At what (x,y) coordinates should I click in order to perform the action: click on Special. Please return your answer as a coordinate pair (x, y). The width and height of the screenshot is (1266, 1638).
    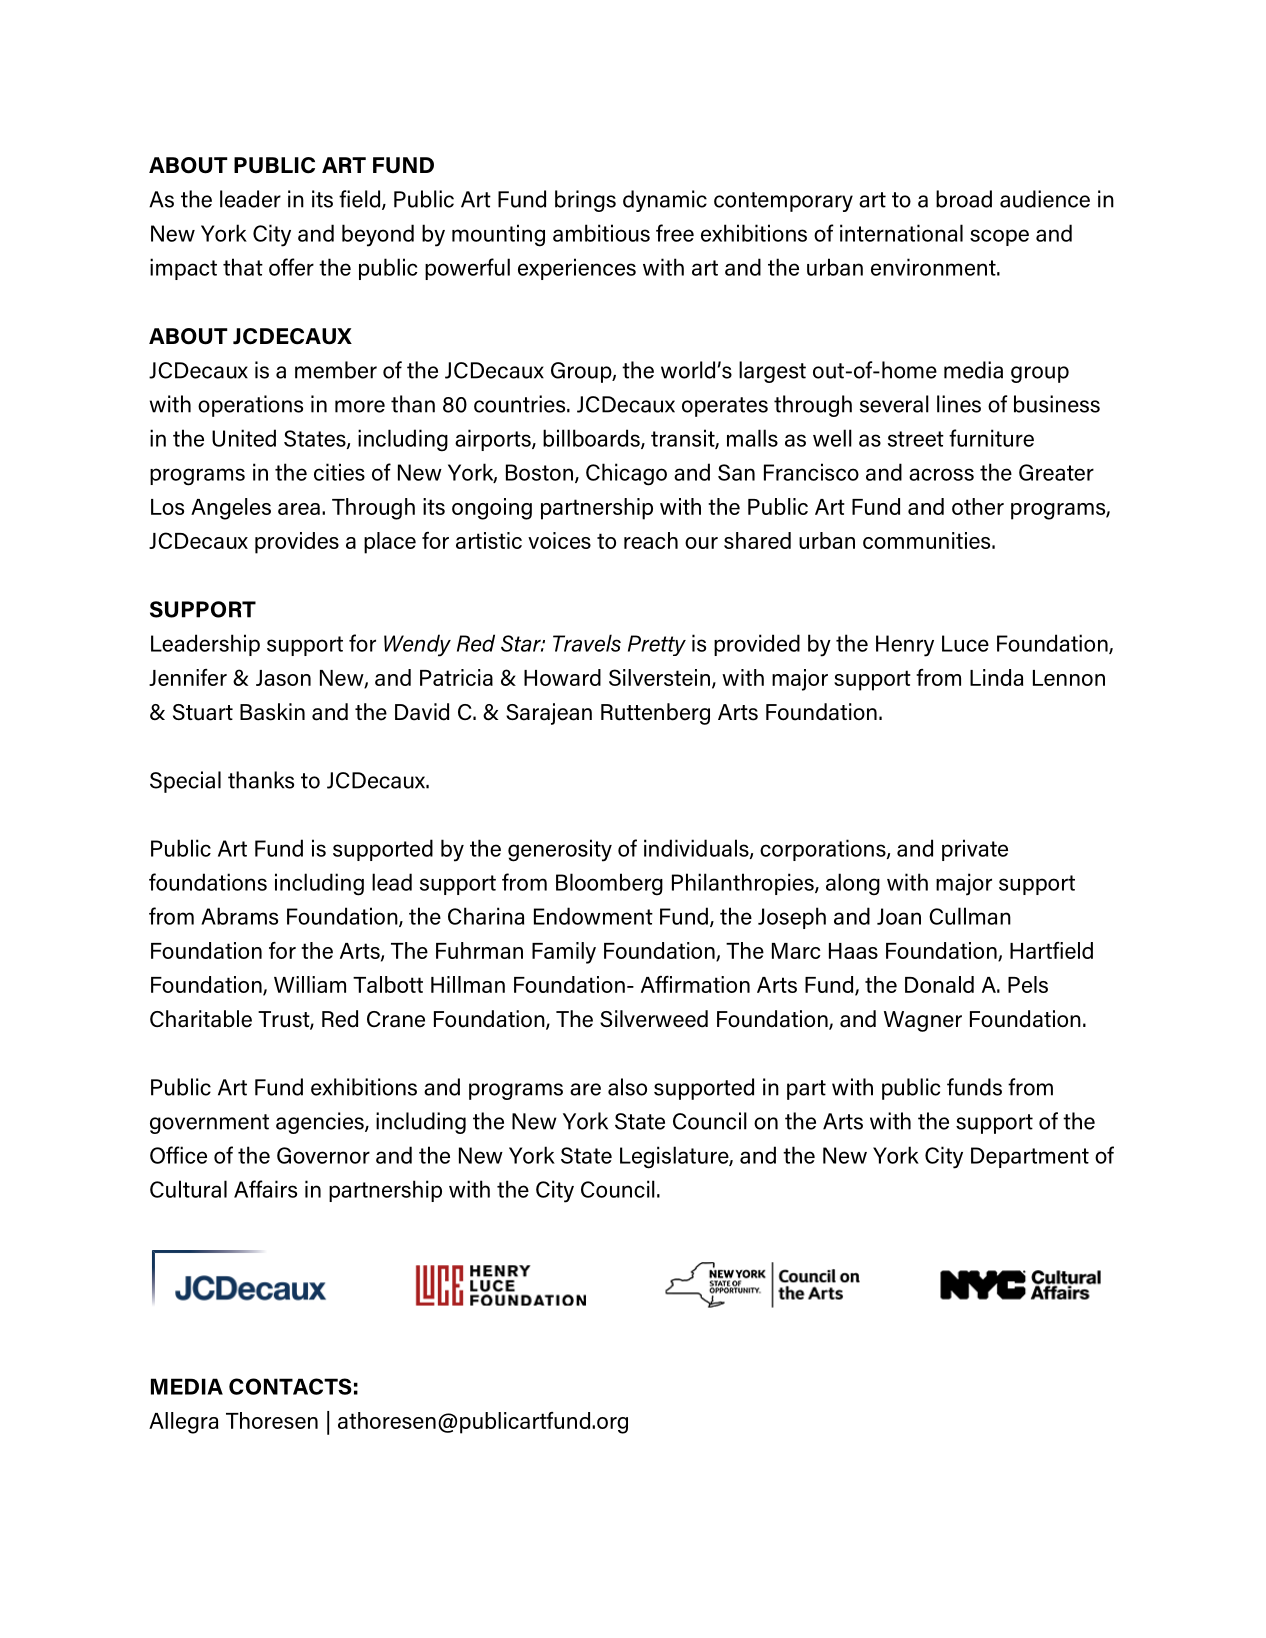
    Looking at the image, I should click on (185, 782).
